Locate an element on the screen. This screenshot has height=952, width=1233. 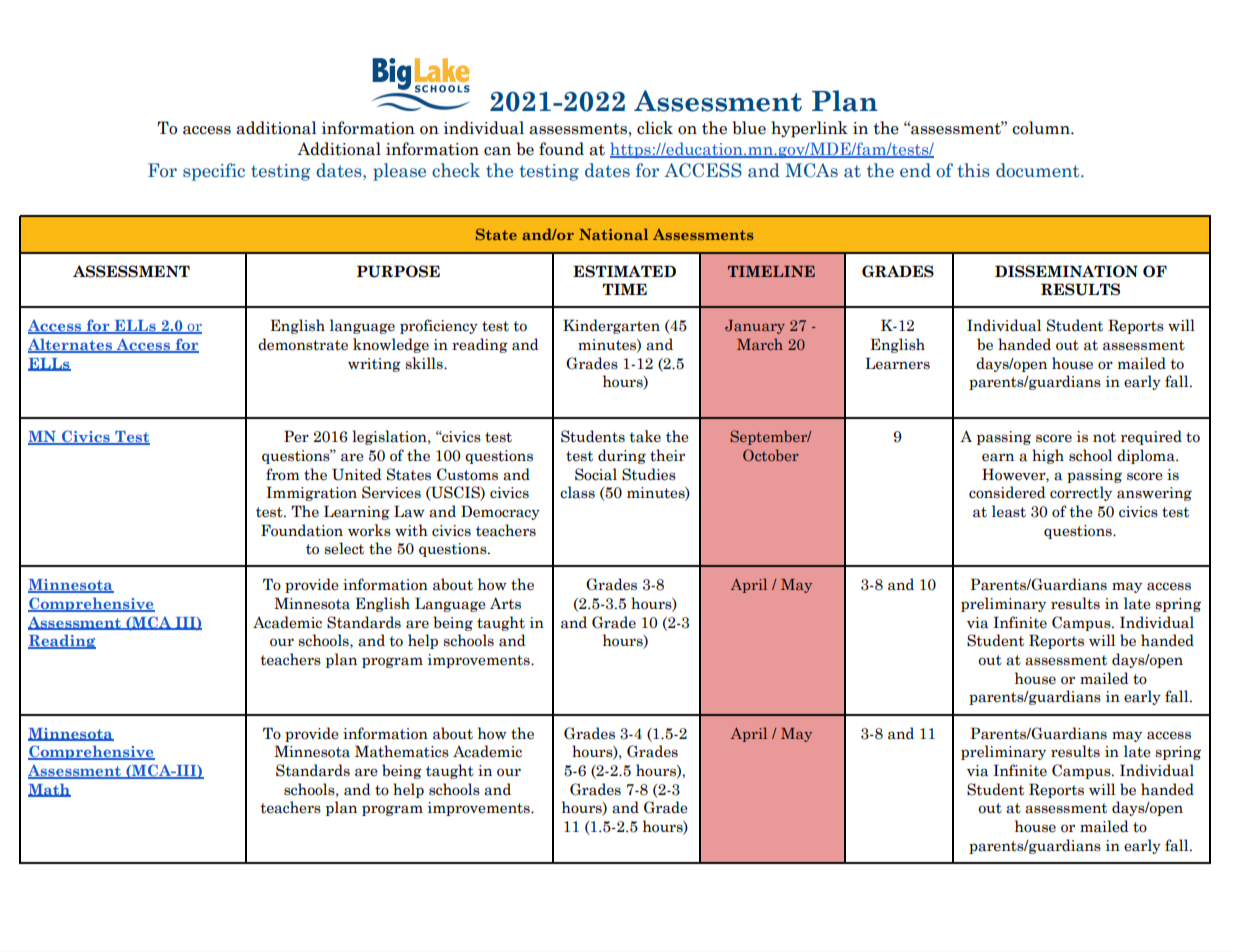
National is located at coordinates (613, 234).
